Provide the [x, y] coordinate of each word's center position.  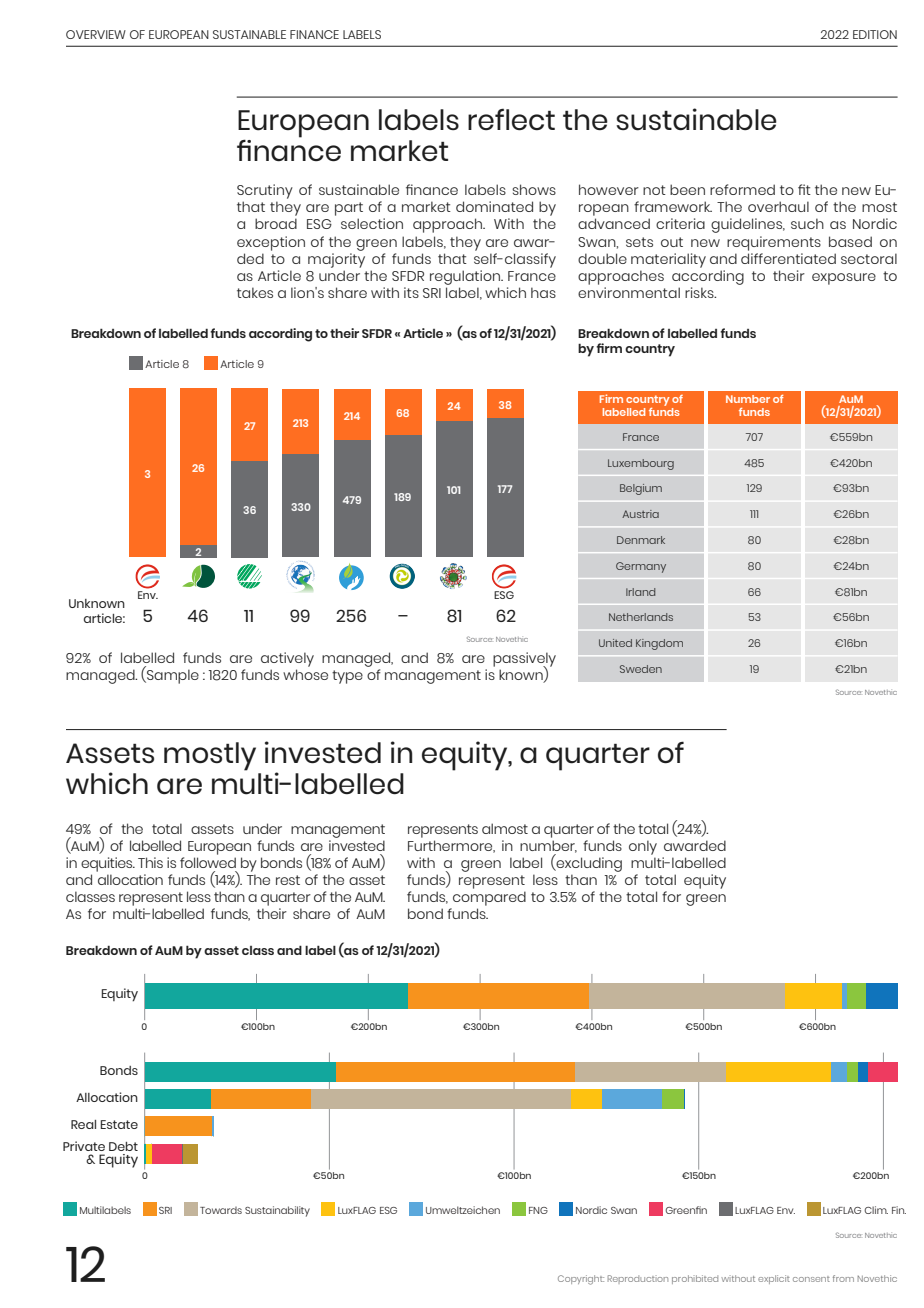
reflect [511, 119]
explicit [774, 1279]
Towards [221, 1210]
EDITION [875, 34]
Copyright [581, 1280]
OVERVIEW [96, 34]
